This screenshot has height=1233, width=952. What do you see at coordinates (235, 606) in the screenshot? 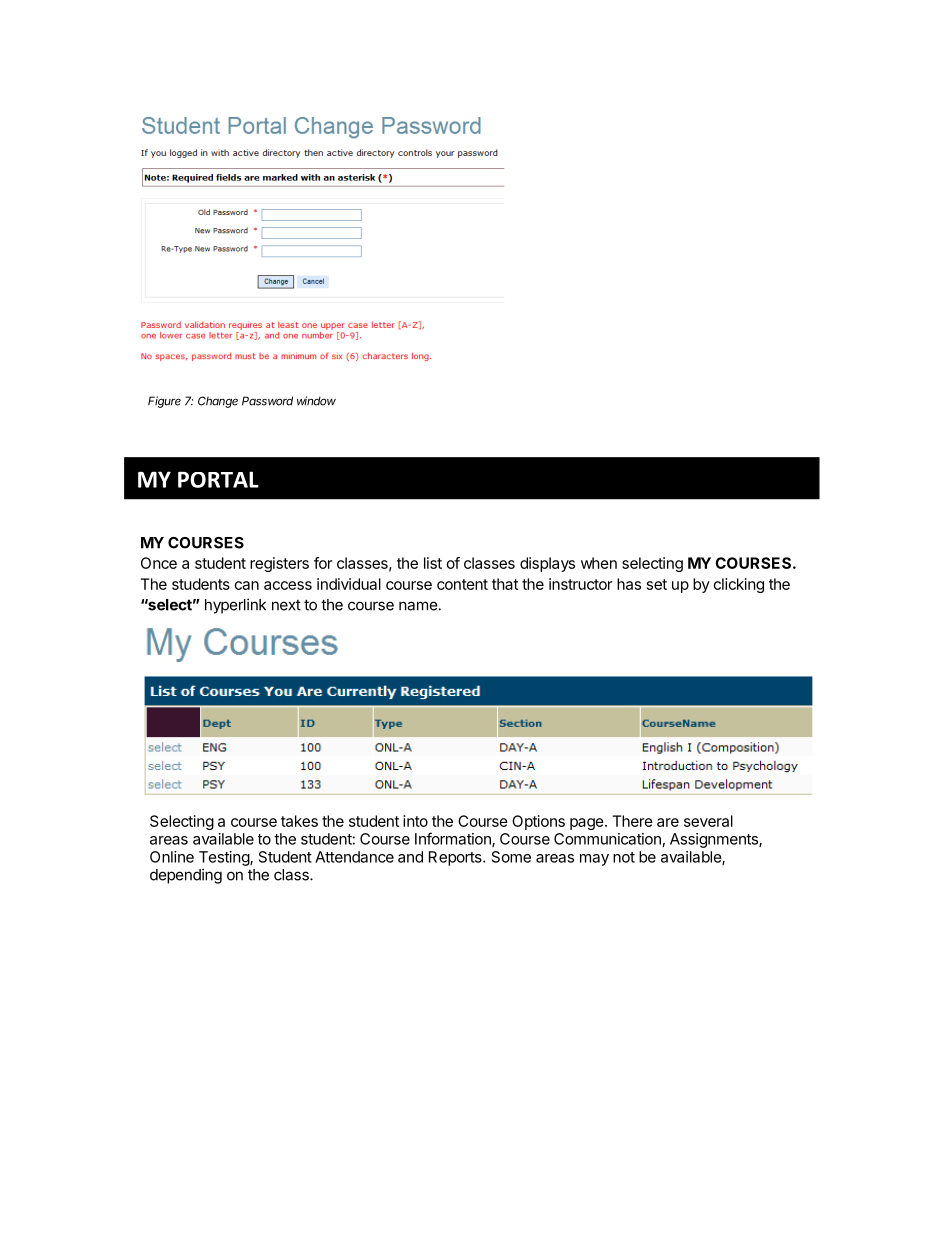
I see `hyperlink` at bounding box center [235, 606].
